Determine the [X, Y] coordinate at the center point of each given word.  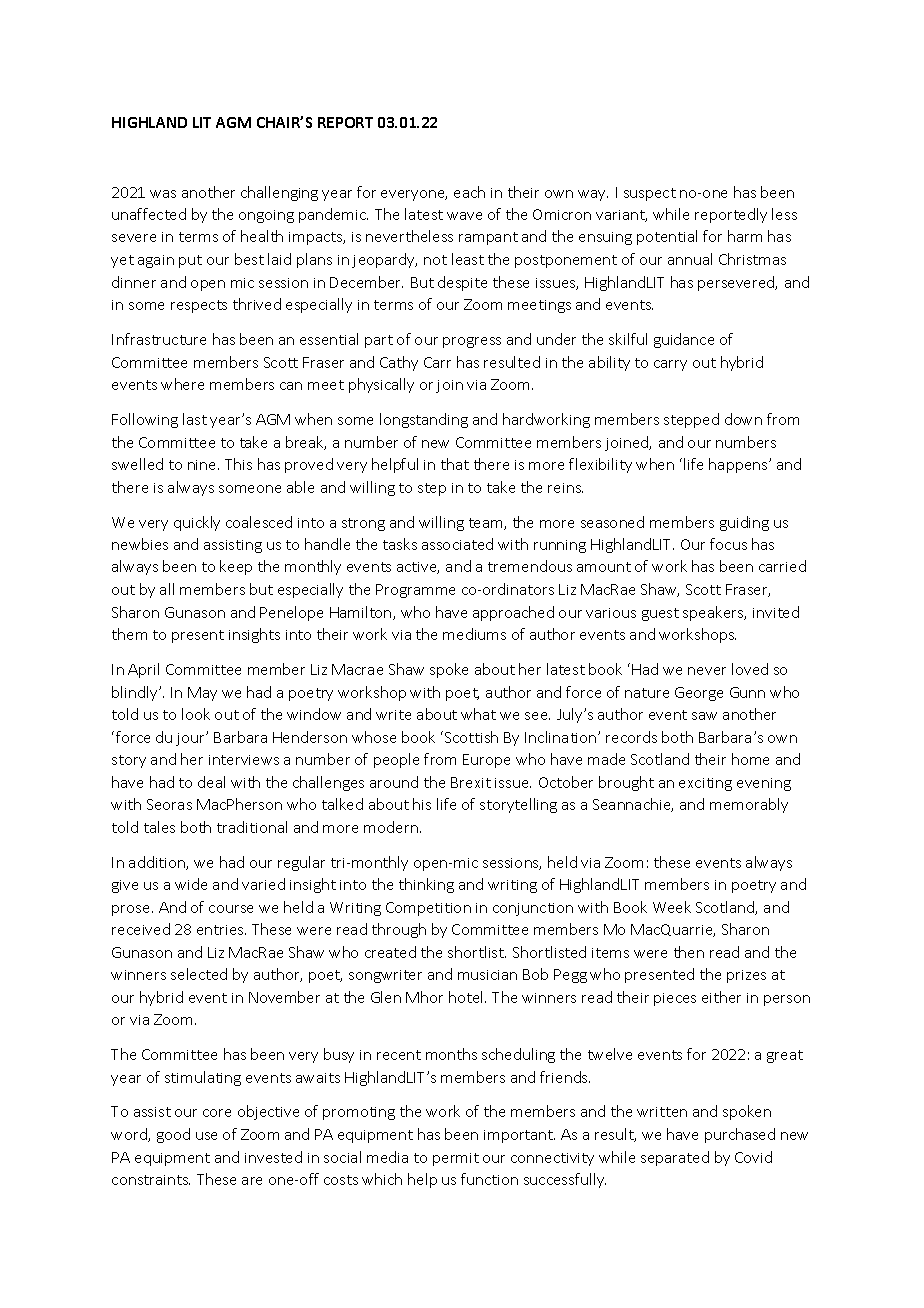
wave [464, 216]
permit [456, 1159]
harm [745, 236]
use [206, 1136]
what [478, 714]
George [699, 694]
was [163, 194]
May [202, 694]
